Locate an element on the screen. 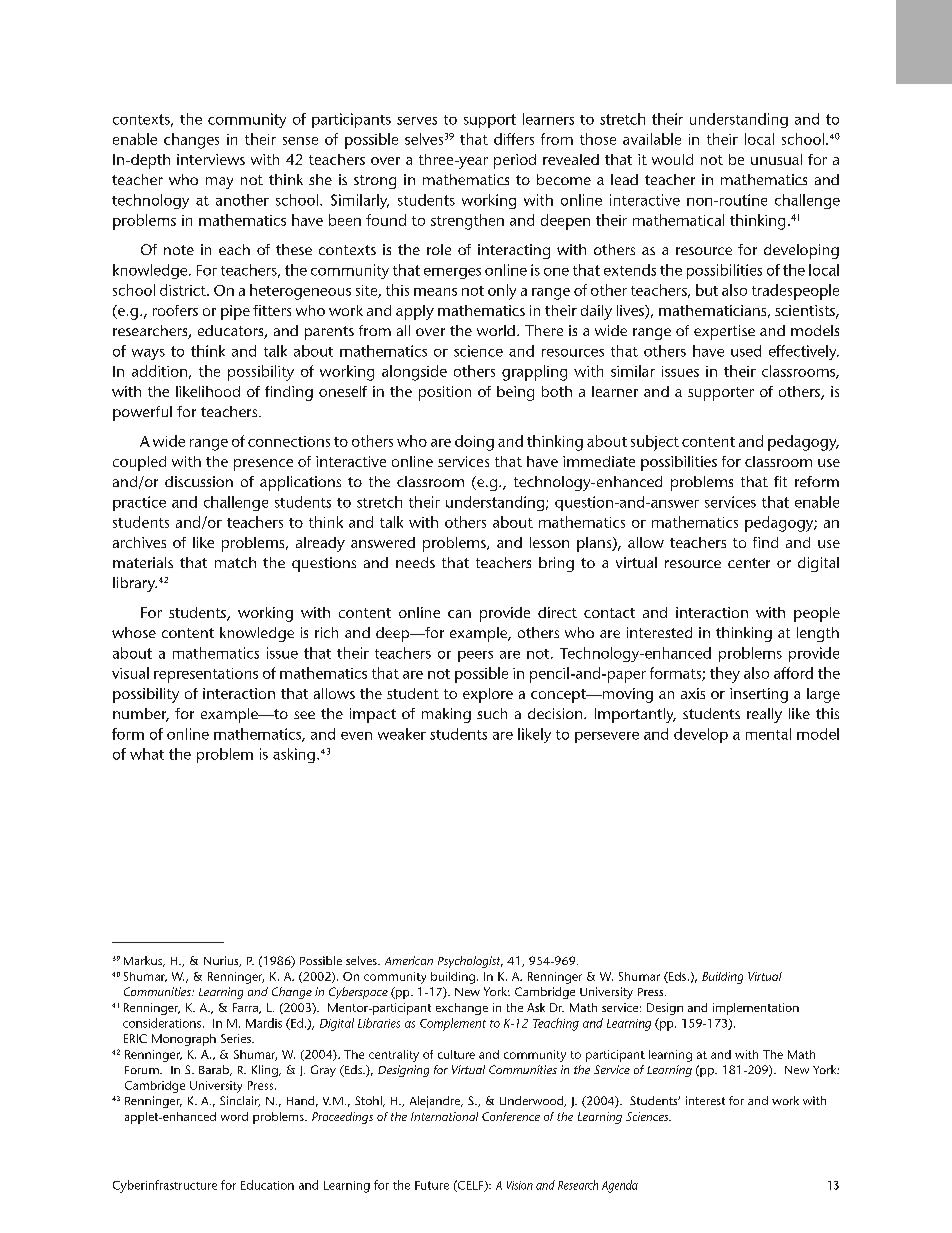  used is located at coordinates (746, 351).
